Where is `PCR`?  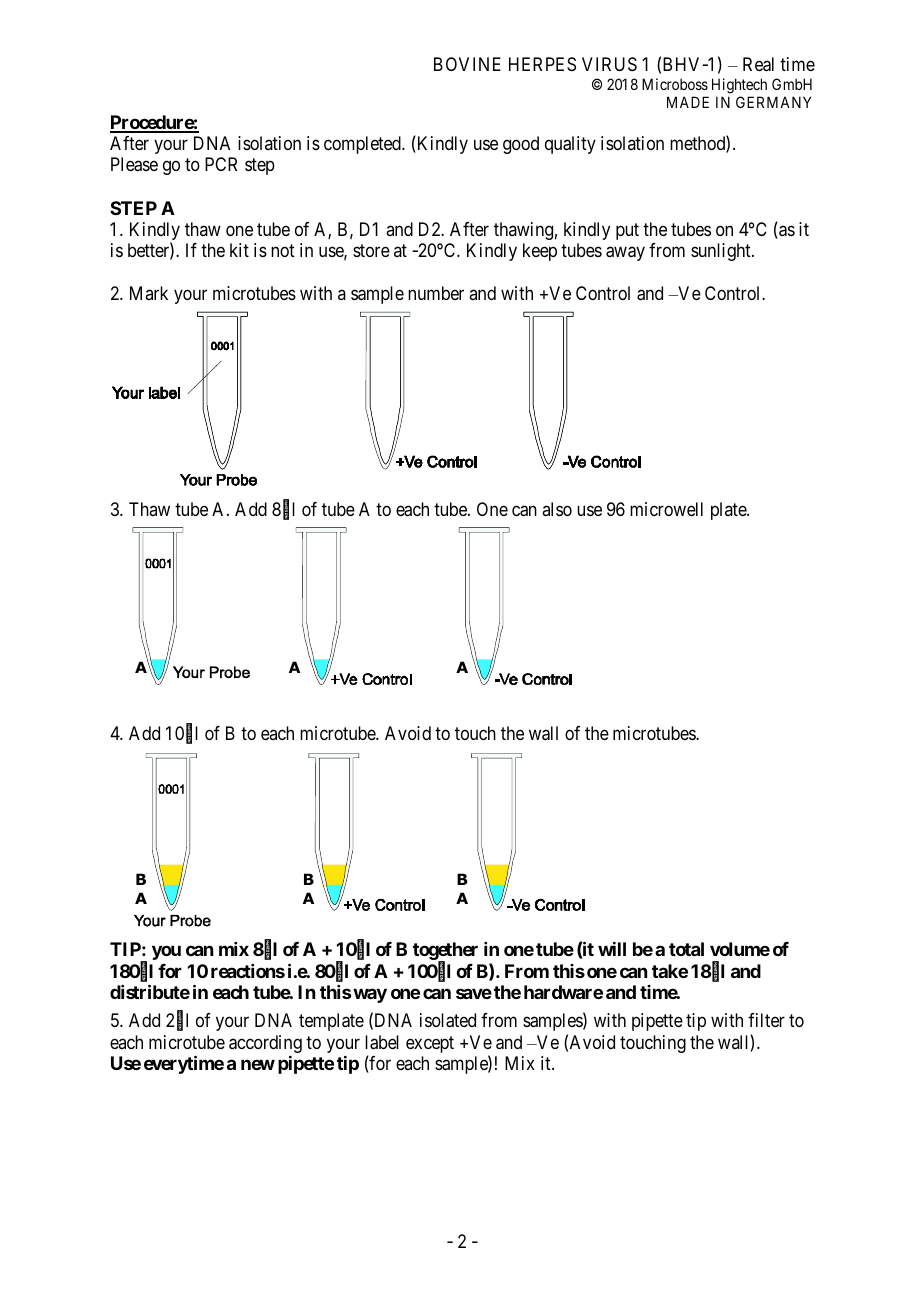 PCR is located at coordinates (221, 164).
